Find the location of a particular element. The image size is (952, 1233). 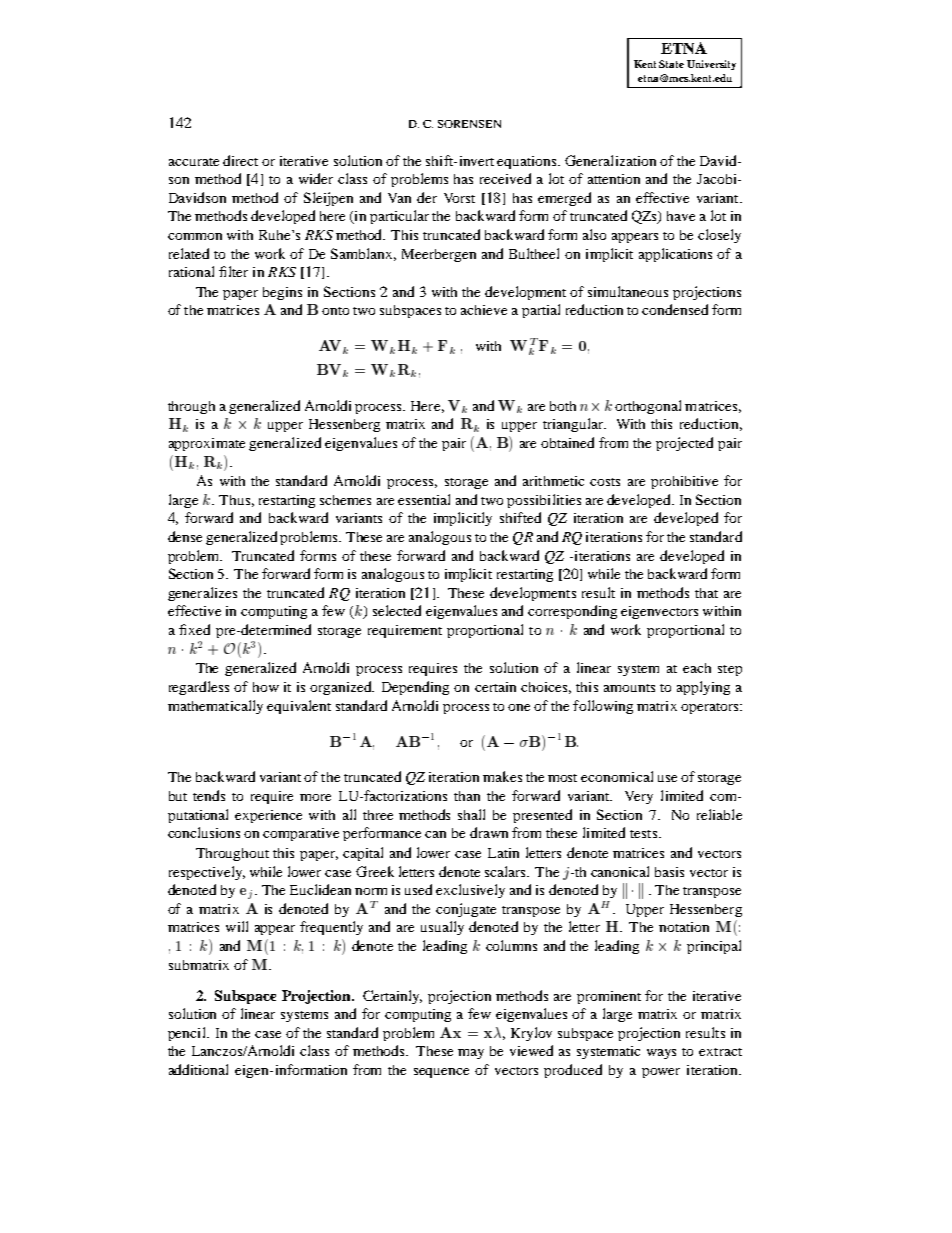

essential is located at coordinates (424, 499).
